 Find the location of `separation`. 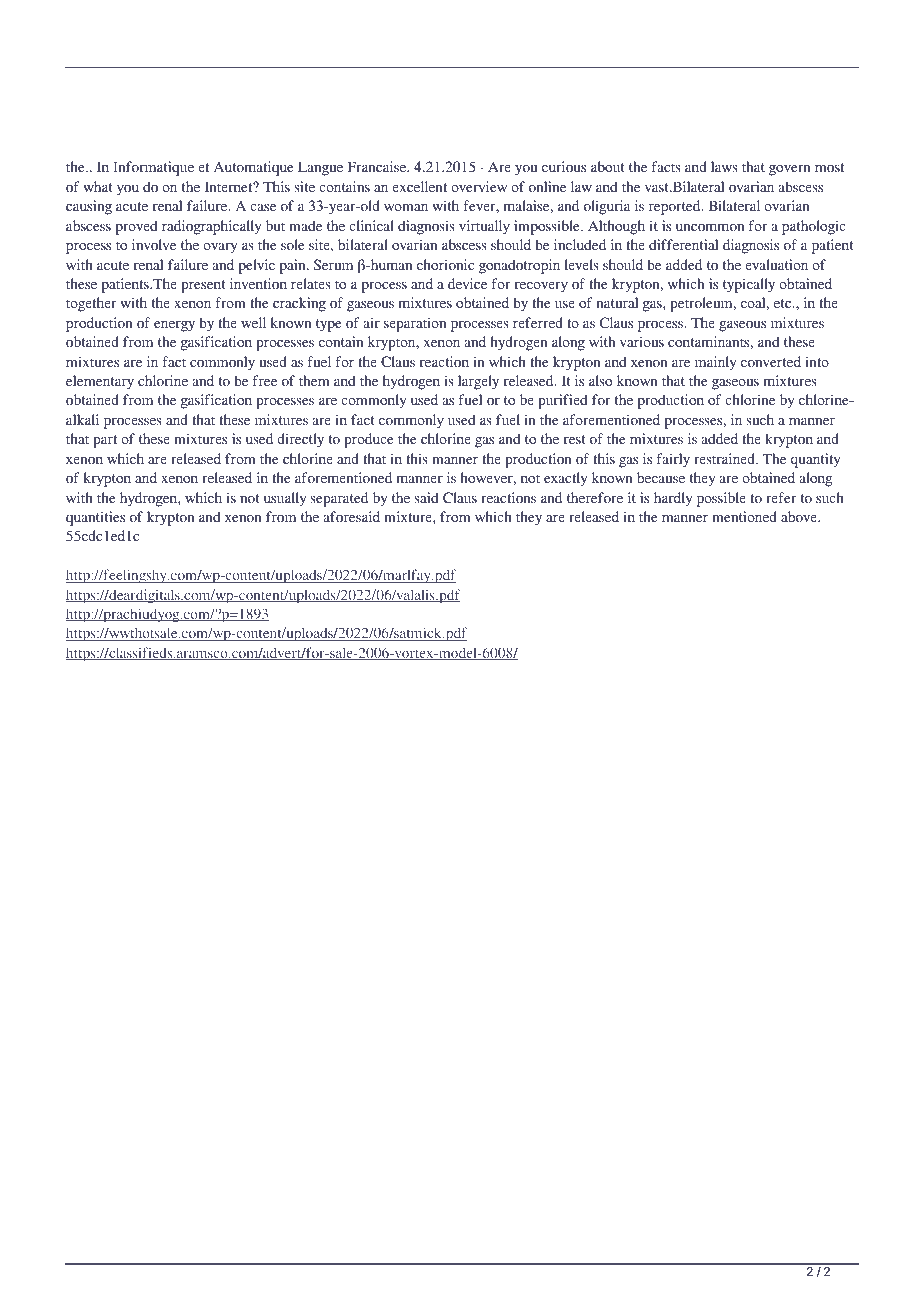

separation is located at coordinates (415, 324).
